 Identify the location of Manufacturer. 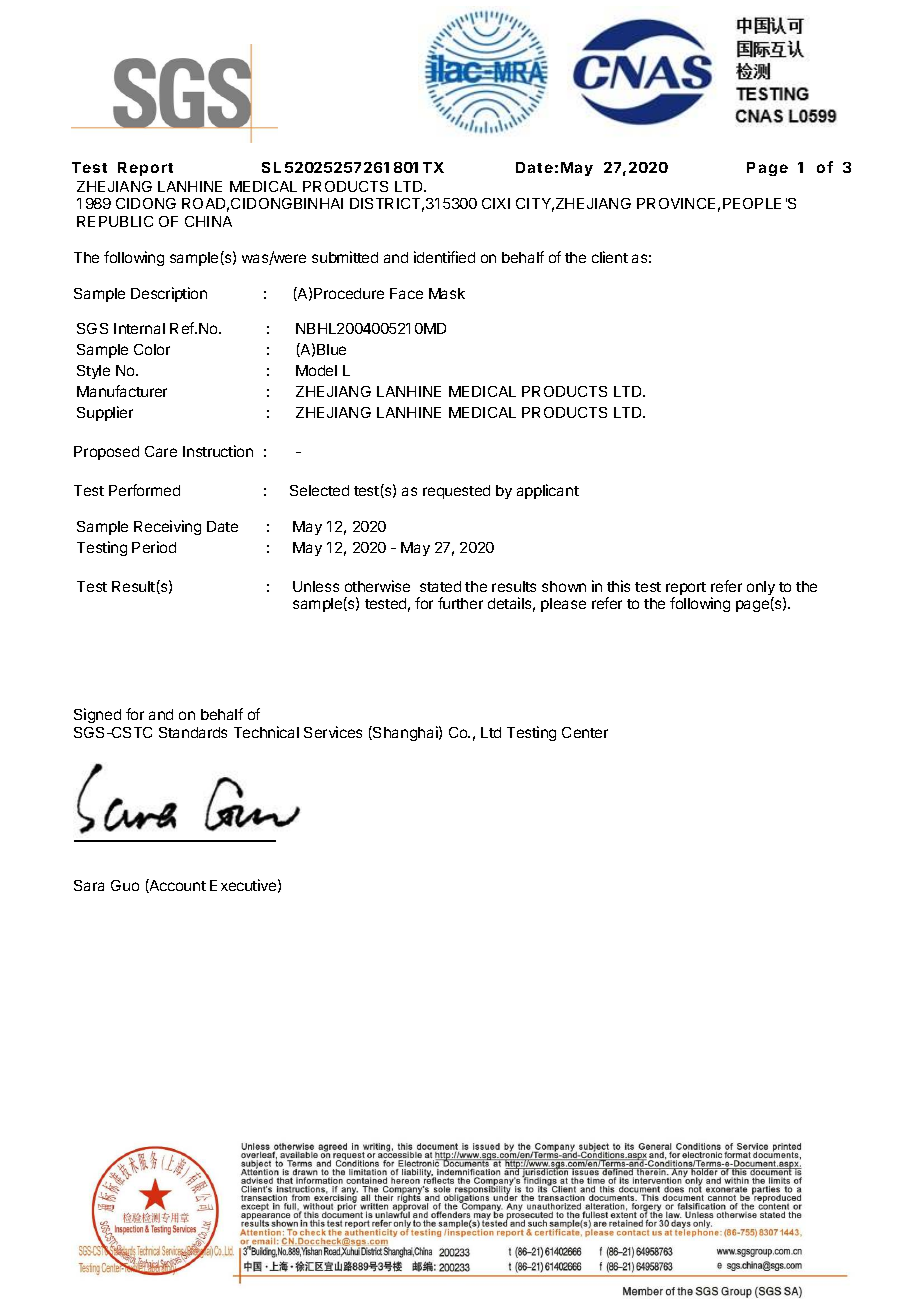
(122, 391).
